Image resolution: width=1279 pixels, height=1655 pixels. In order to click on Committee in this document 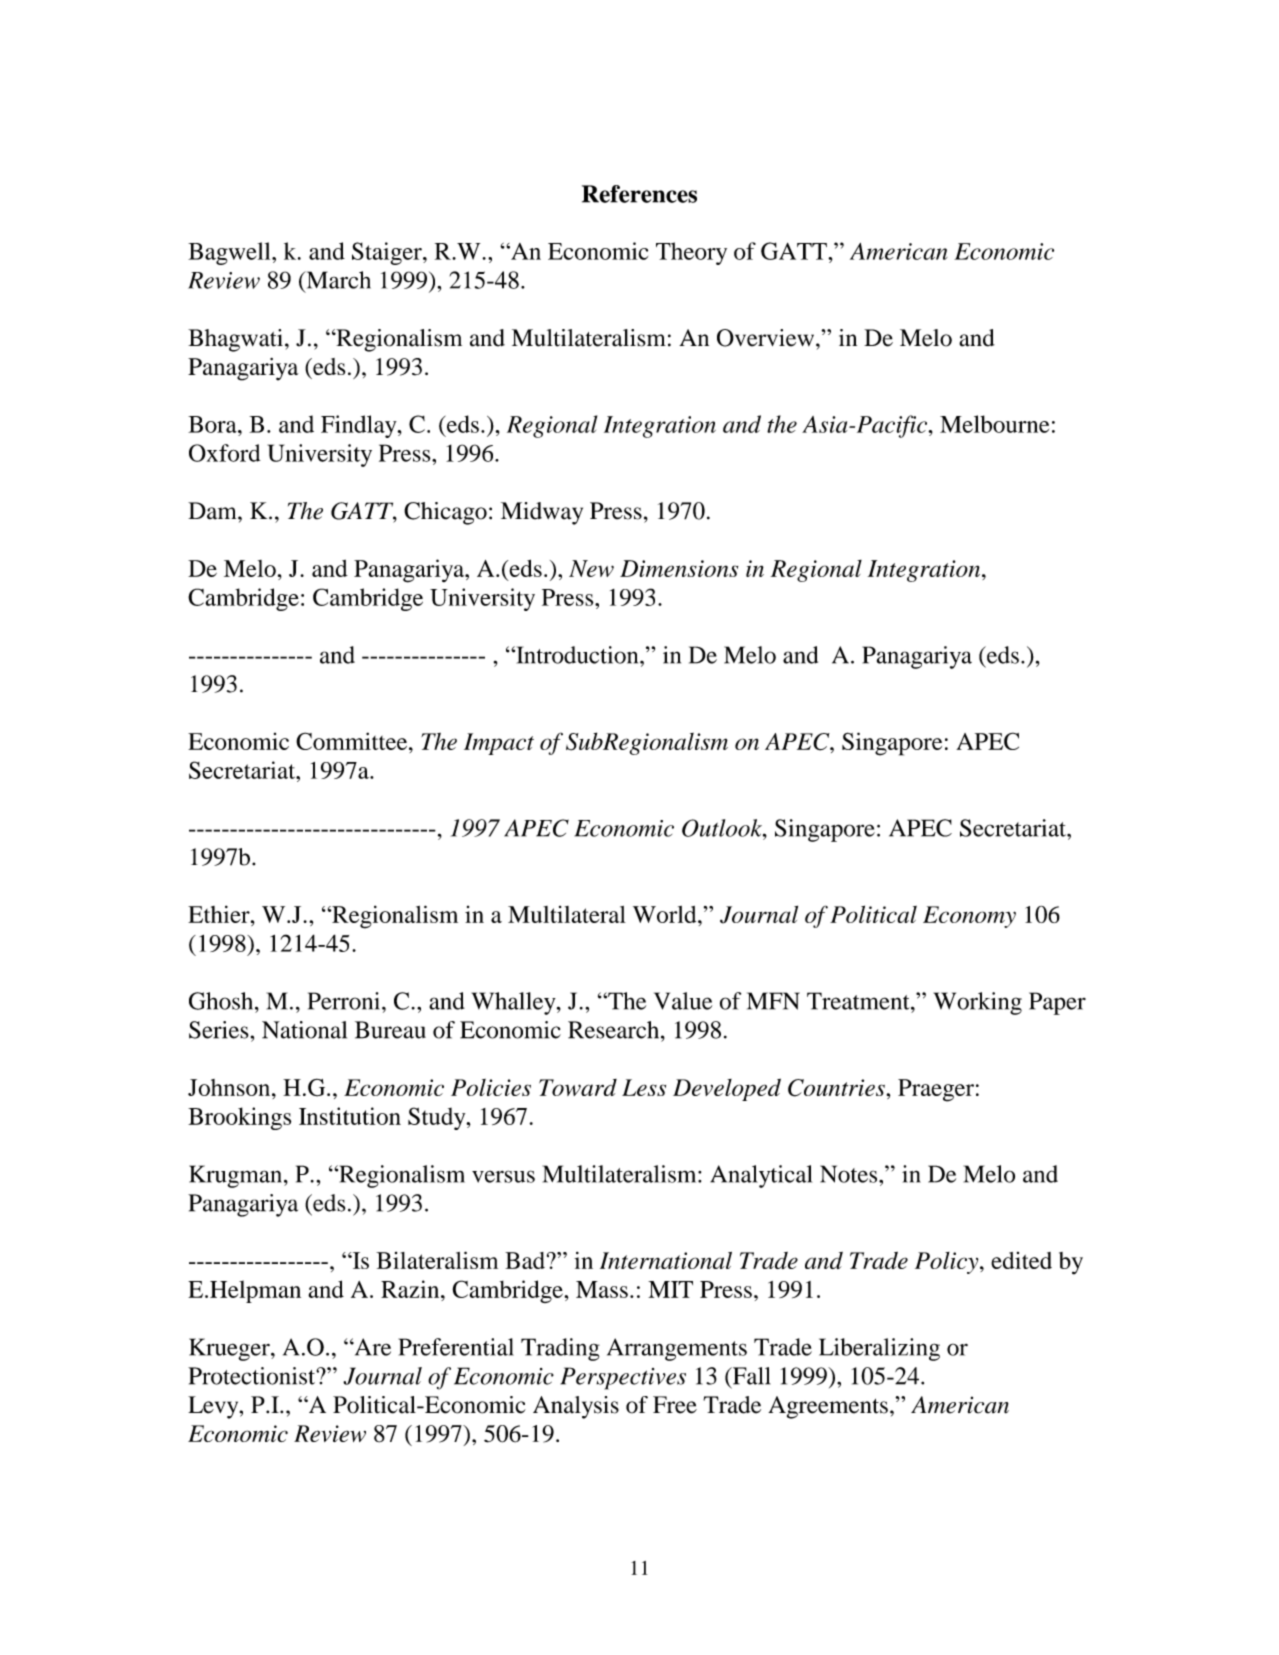, I will do `click(353, 741)`.
